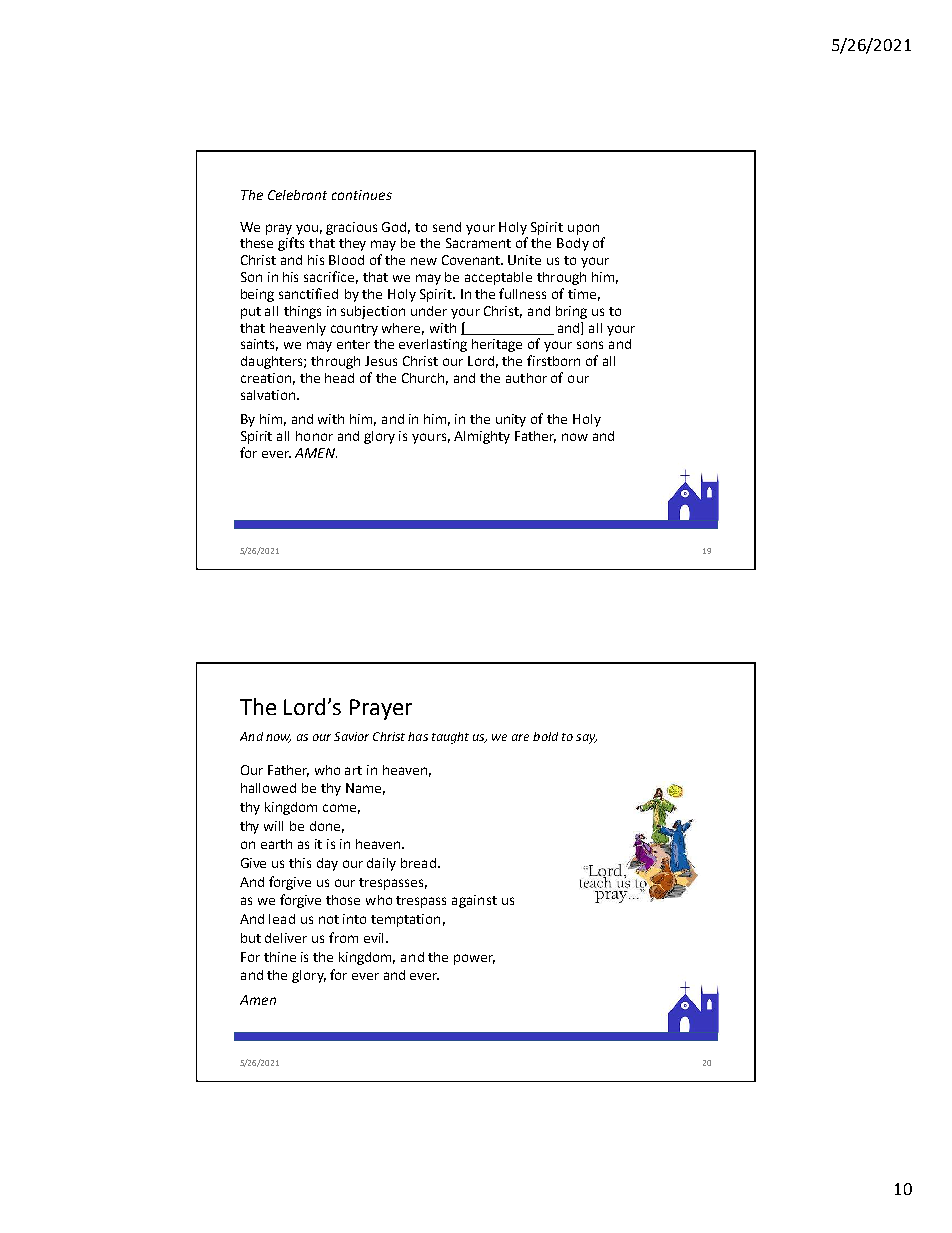 The height and width of the document is (1233, 952). Describe the element at coordinates (474, 959) in the document. I see `power` at that location.
